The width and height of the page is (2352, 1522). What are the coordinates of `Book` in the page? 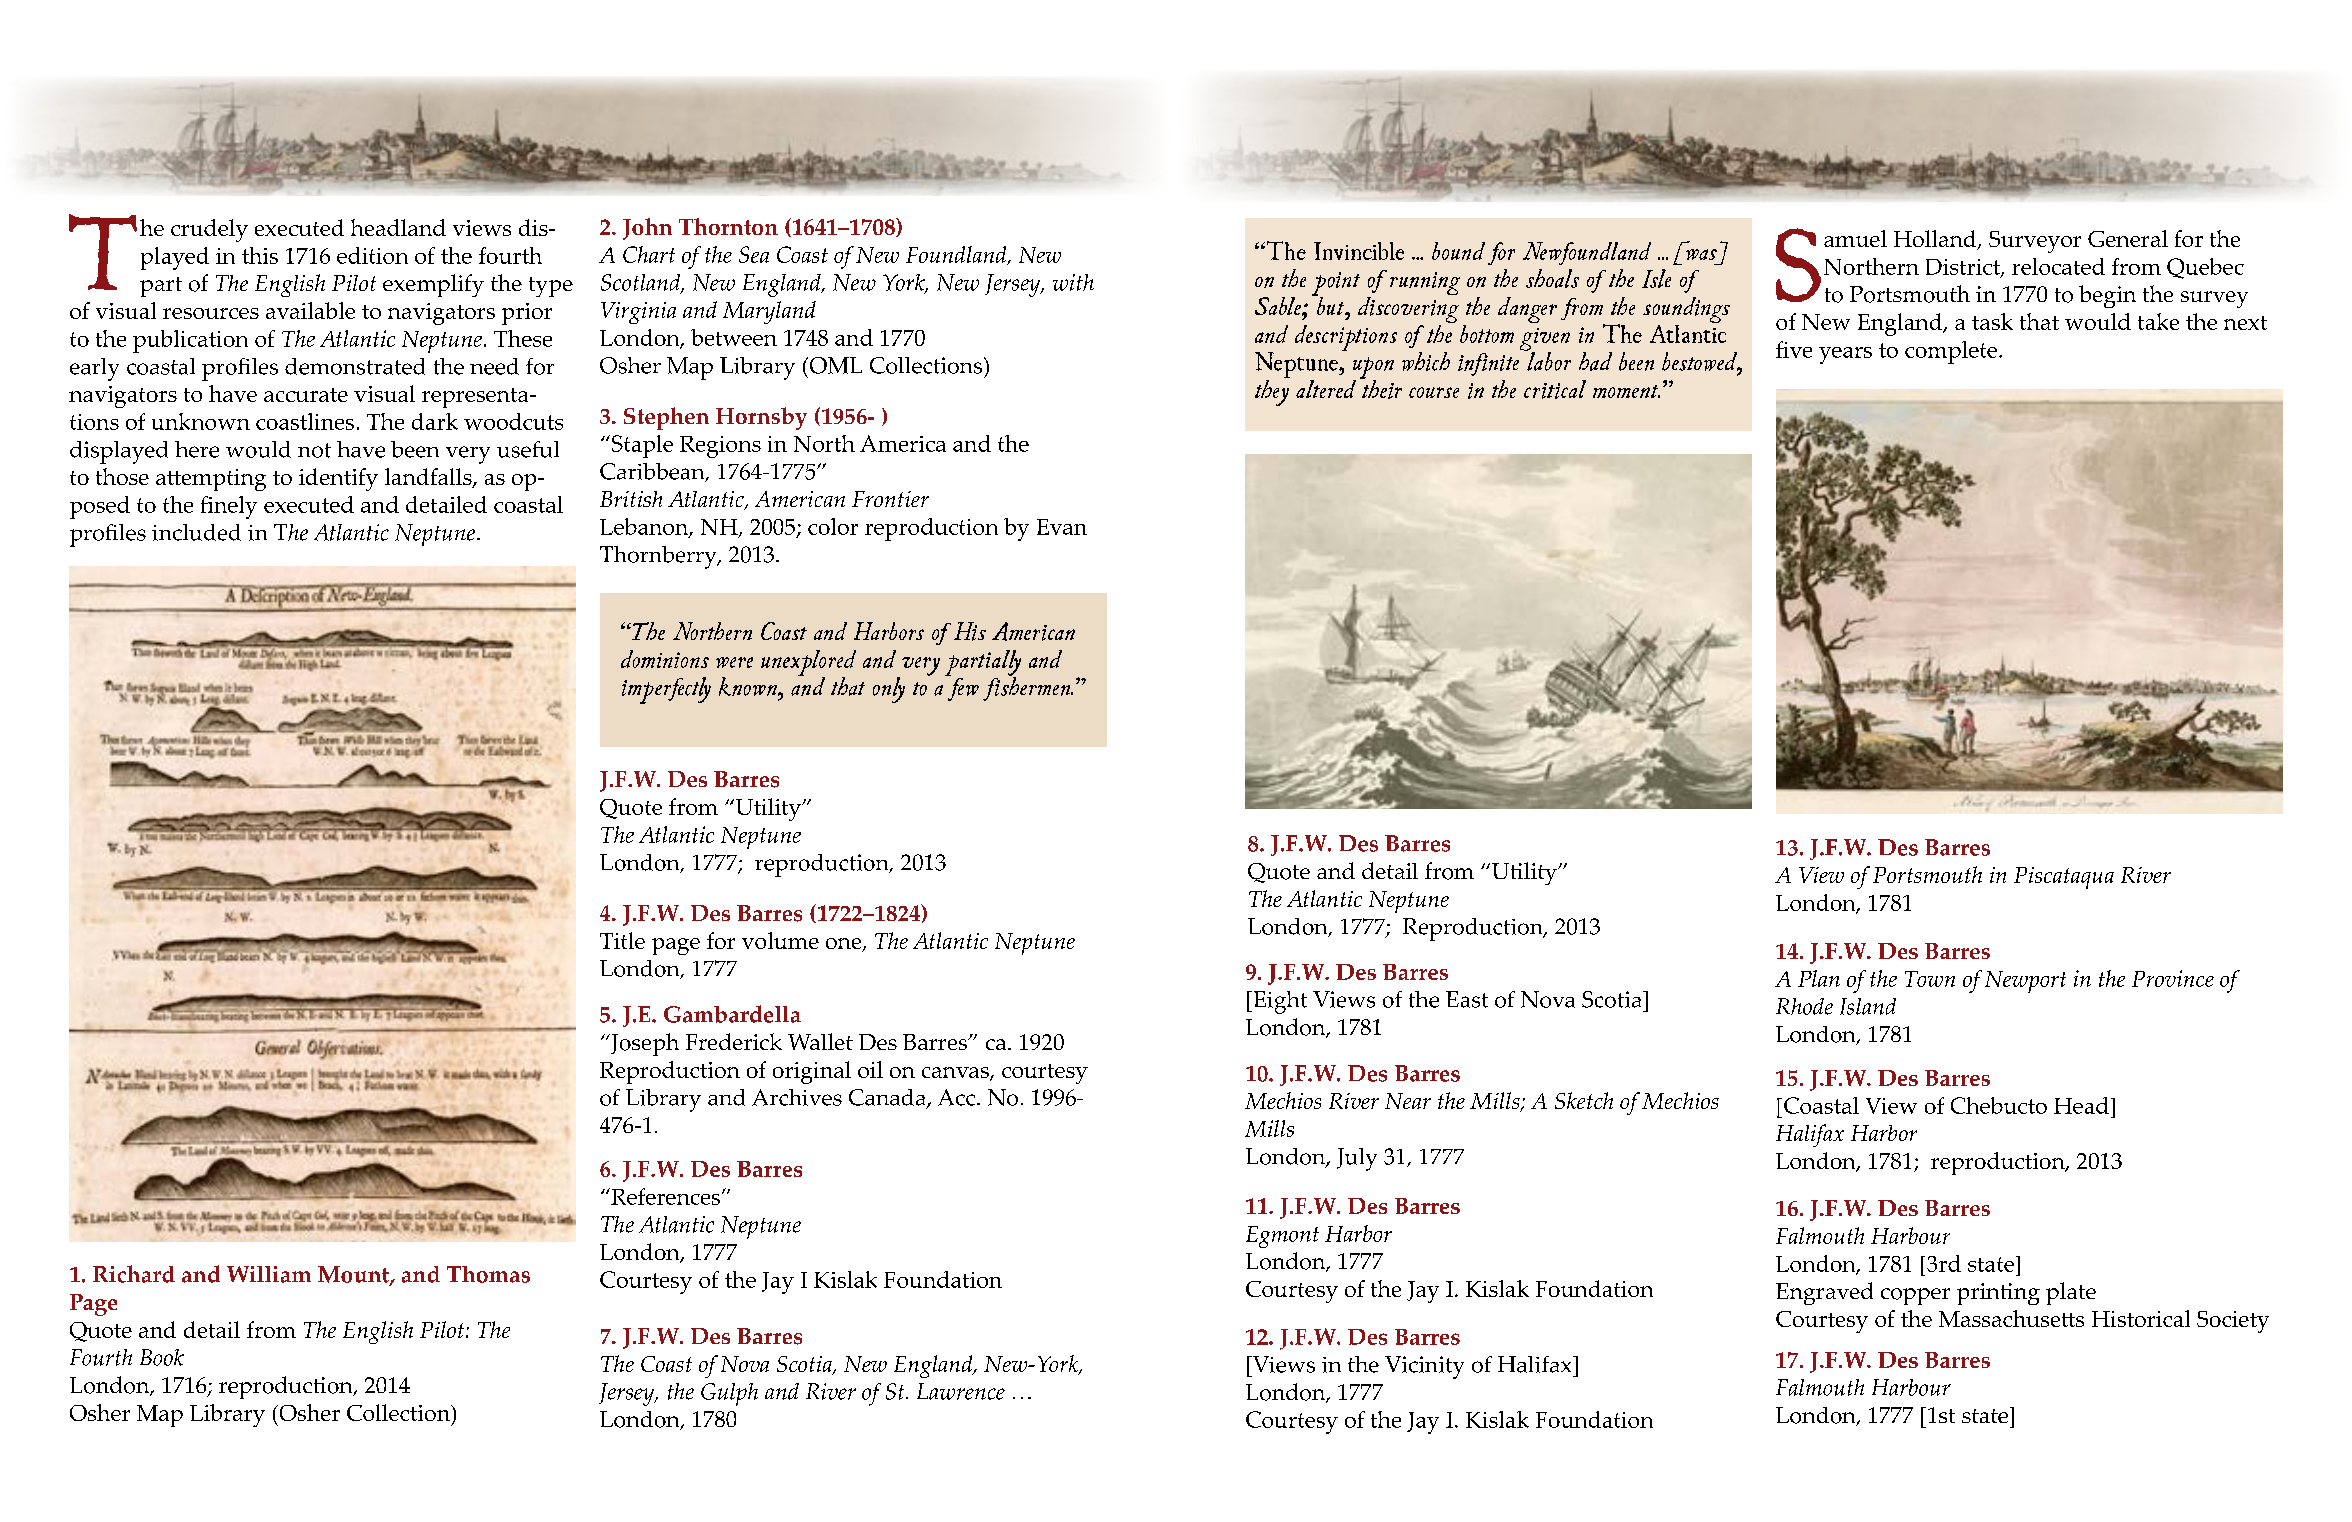 It's located at (162, 1357).
